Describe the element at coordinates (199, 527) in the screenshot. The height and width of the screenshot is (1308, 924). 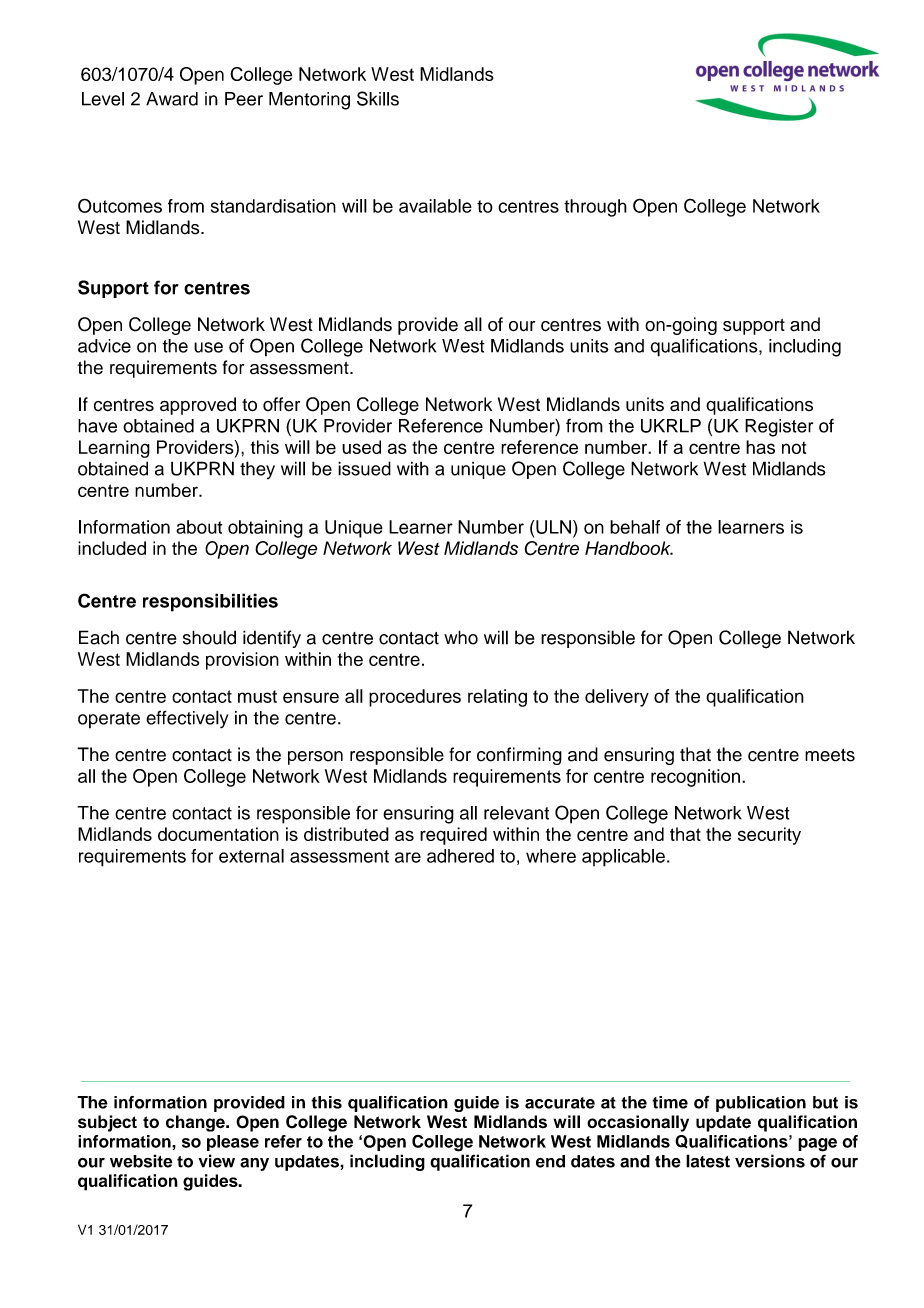
I see `about` at that location.
